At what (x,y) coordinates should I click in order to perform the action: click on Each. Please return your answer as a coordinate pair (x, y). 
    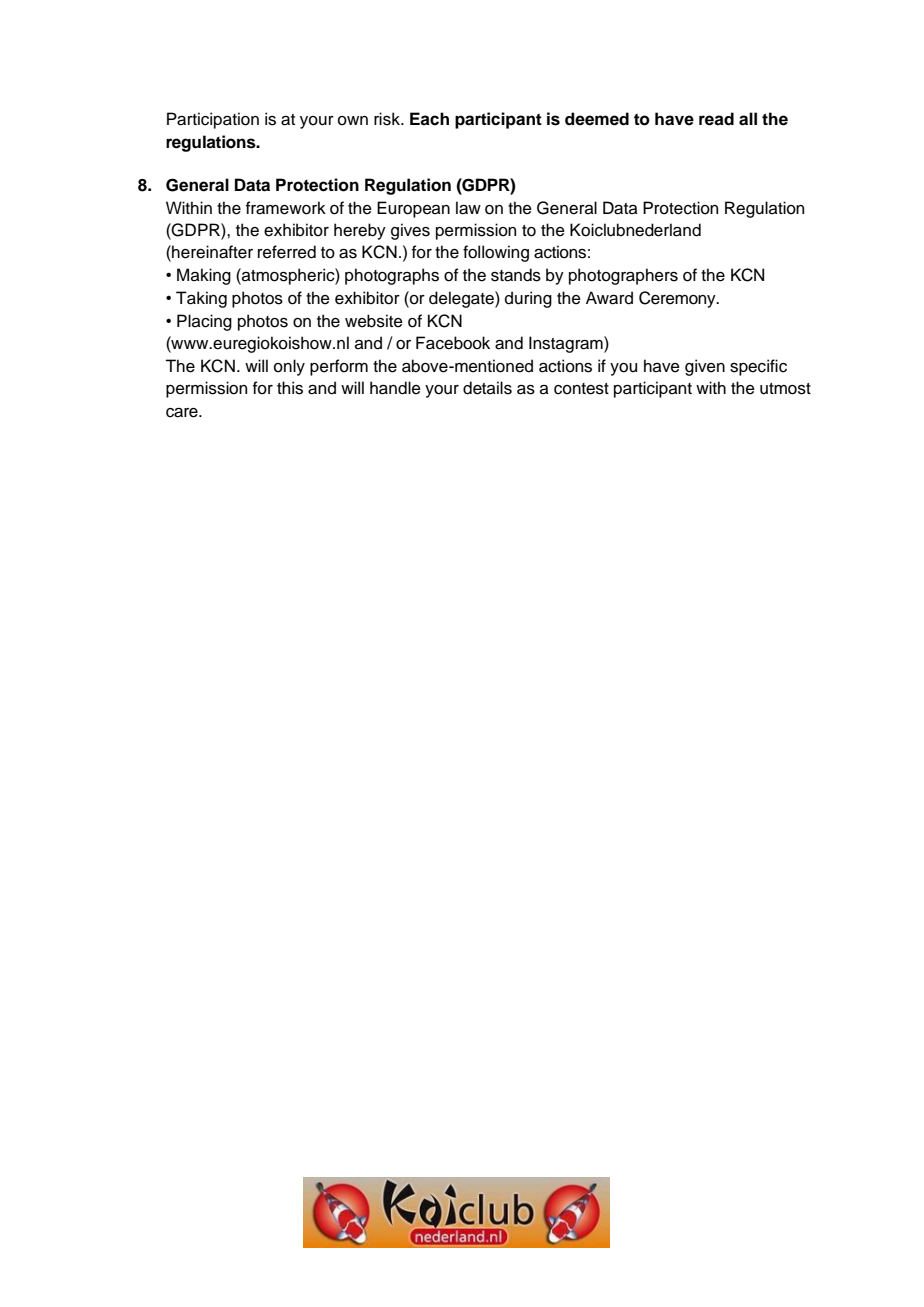
    Looking at the image, I should click on (429, 119).
